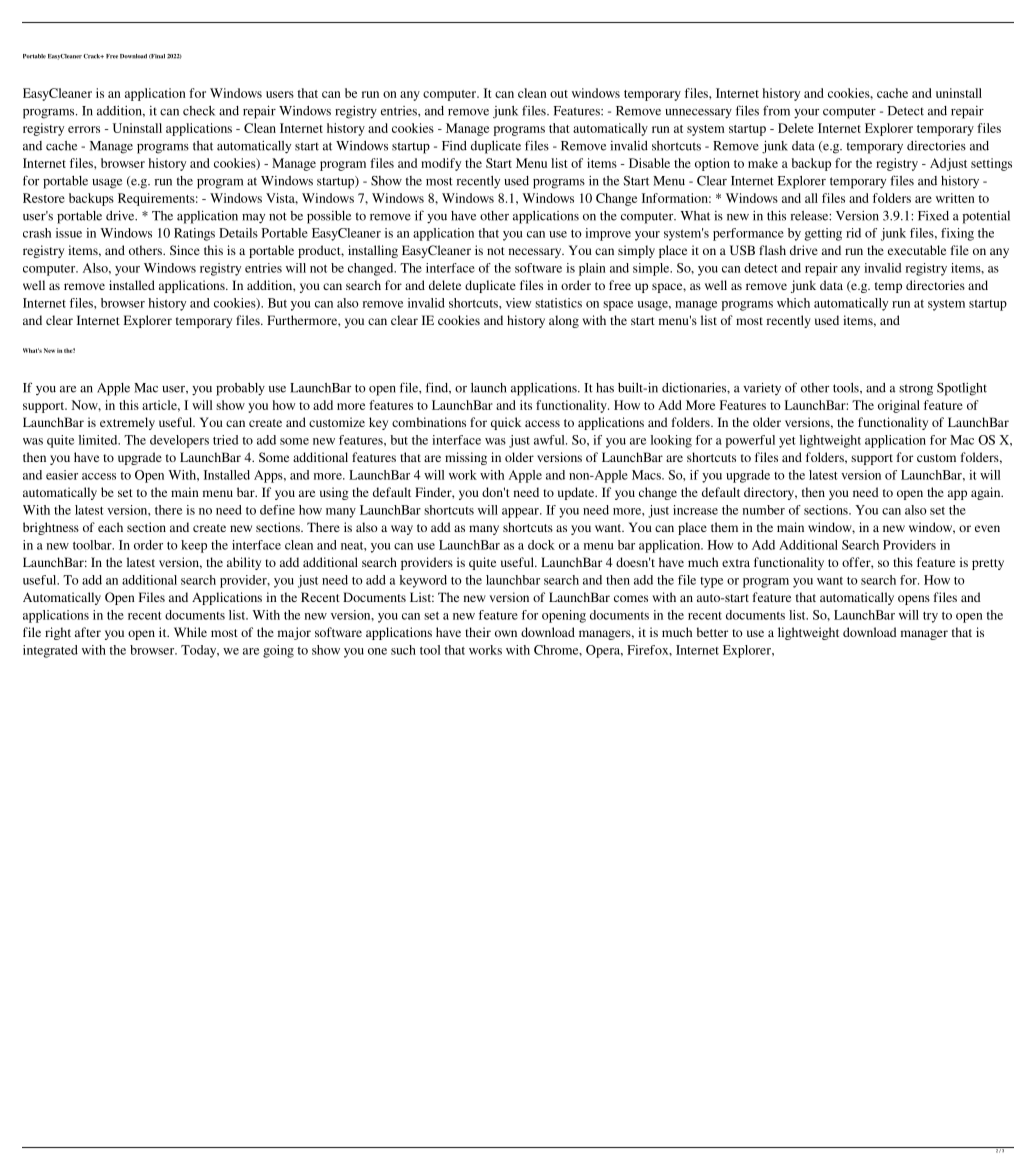 The height and width of the image is (1163, 1036). What do you see at coordinates (916, 390) in the image?
I see `strong` at bounding box center [916, 390].
